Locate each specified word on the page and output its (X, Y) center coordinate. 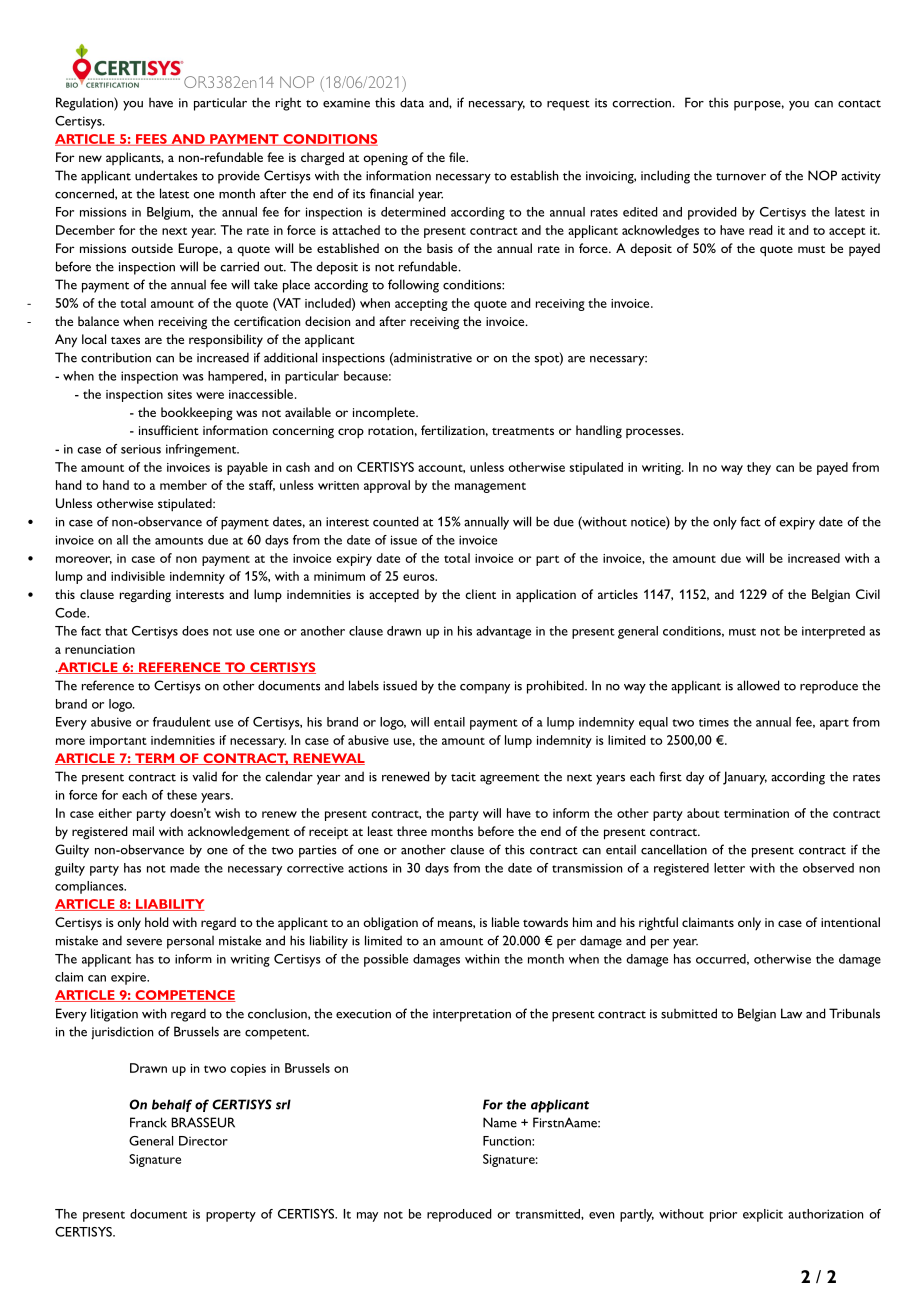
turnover (741, 177)
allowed (758, 685)
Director (203, 1141)
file (458, 157)
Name (500, 1122)
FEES (151, 140)
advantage (503, 632)
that (116, 631)
